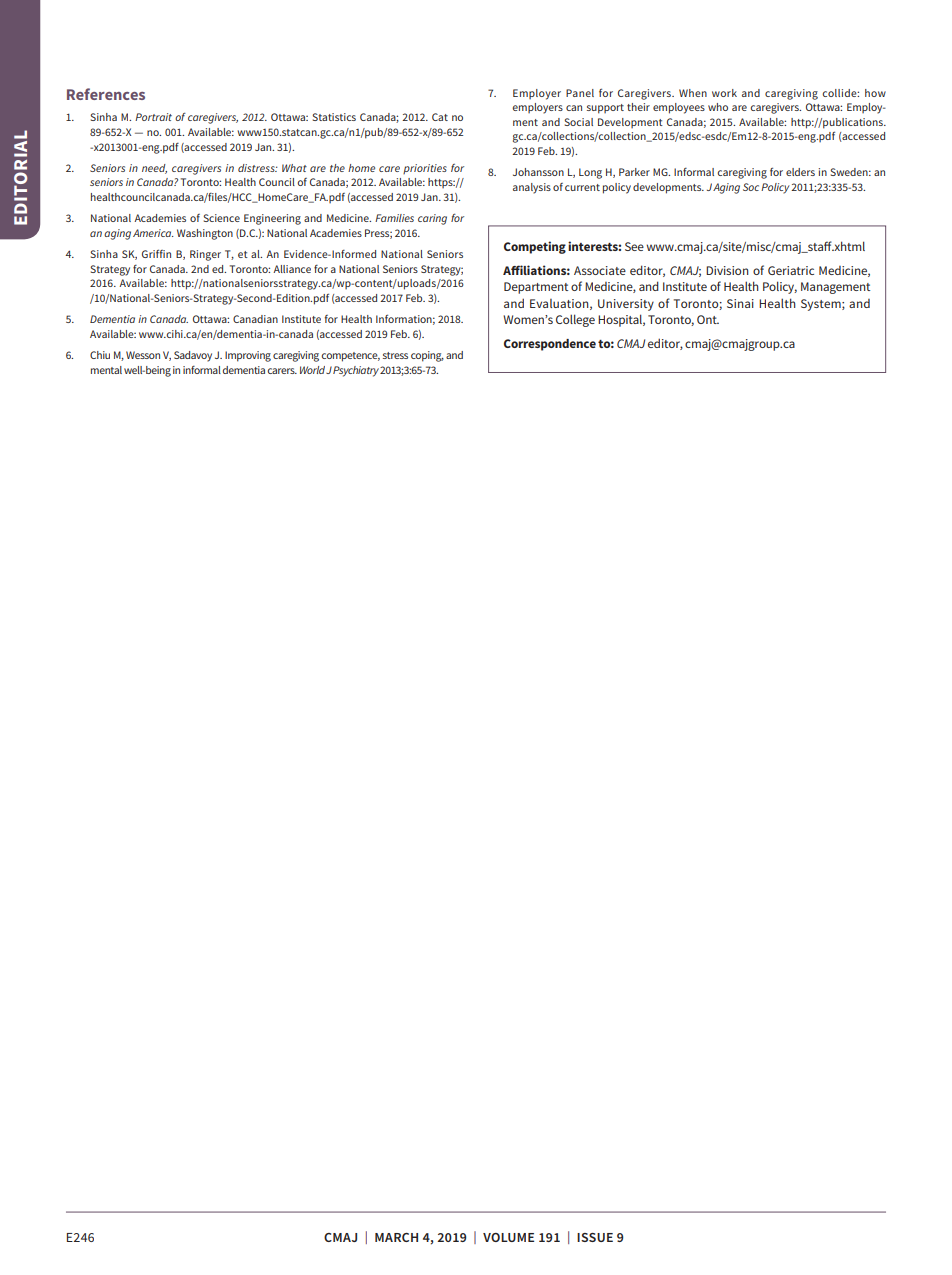 This image has height=1275, width=952. Describe the element at coordinates (153, 117) in the image. I see `Portrait` at that location.
